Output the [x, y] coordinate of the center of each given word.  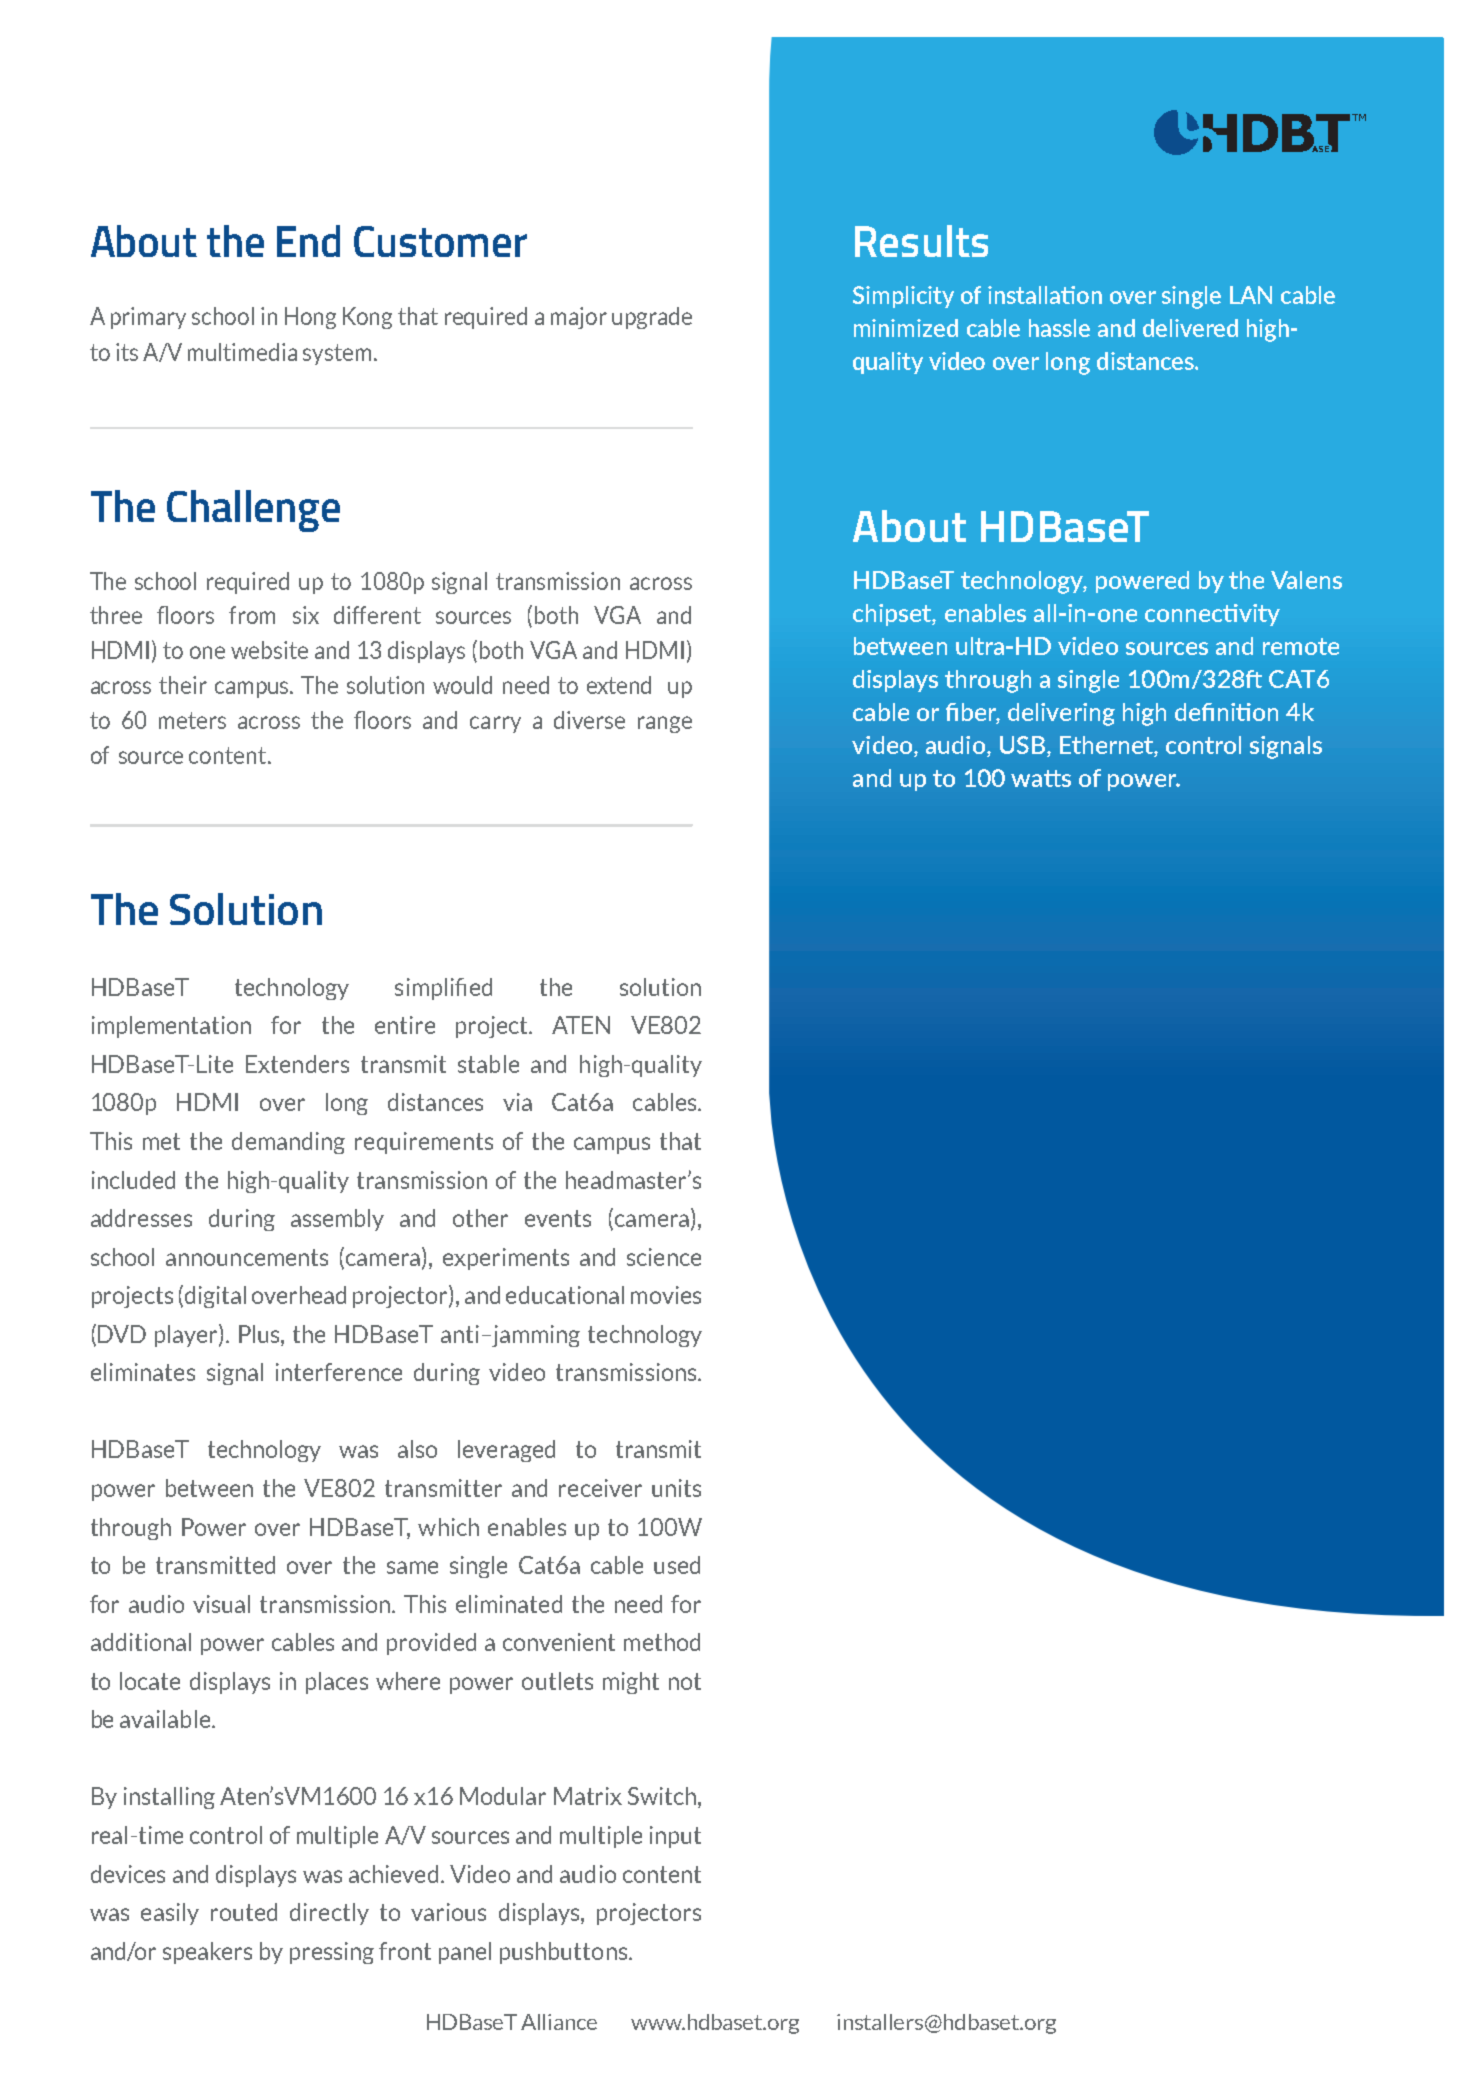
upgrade [652, 318]
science [664, 1257]
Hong [310, 318]
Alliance [559, 2022]
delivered [1190, 328]
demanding [288, 1143]
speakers [207, 1953]
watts [1041, 778]
